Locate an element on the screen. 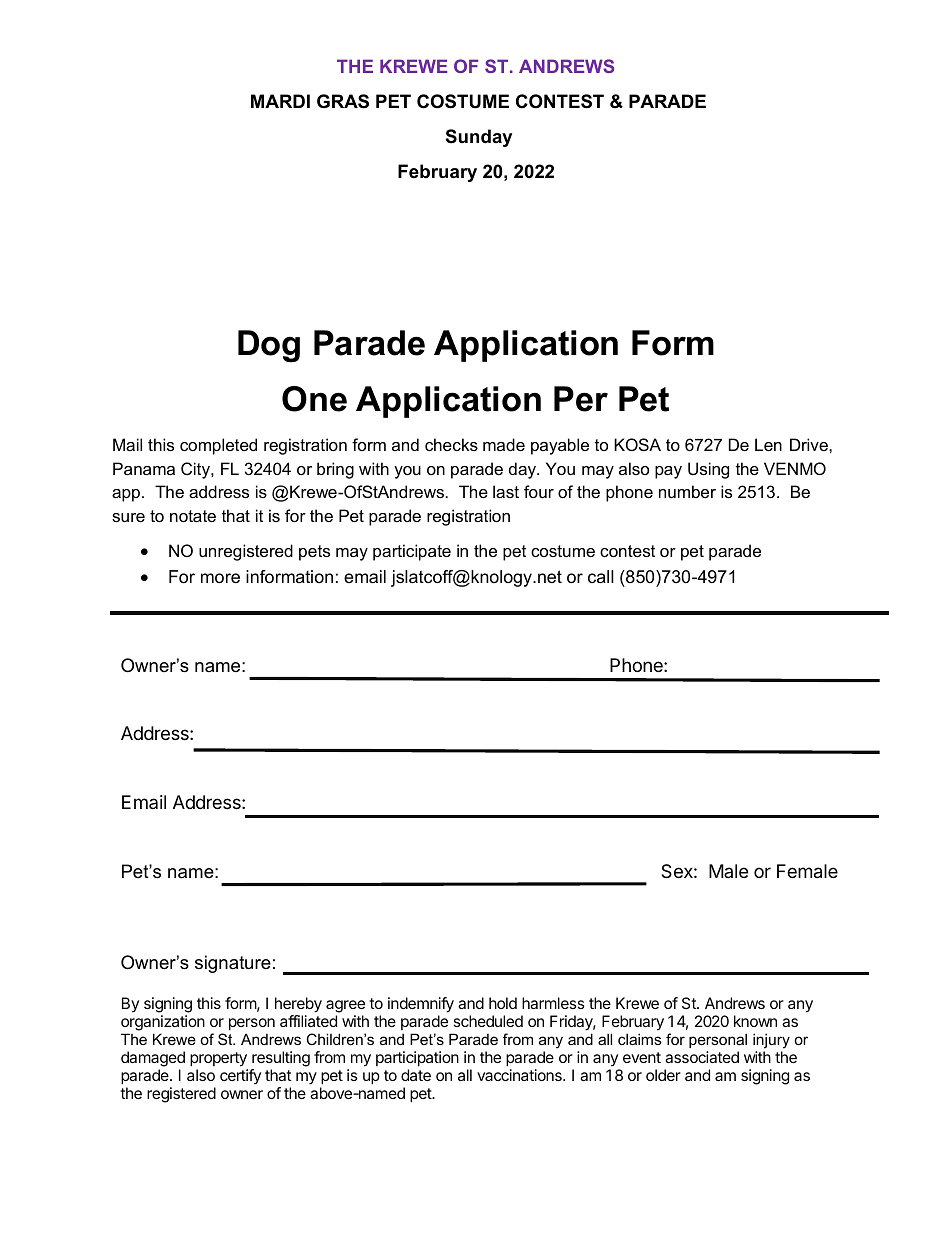 Image resolution: width=952 pixels, height=1233 pixels. participate is located at coordinates (412, 552).
